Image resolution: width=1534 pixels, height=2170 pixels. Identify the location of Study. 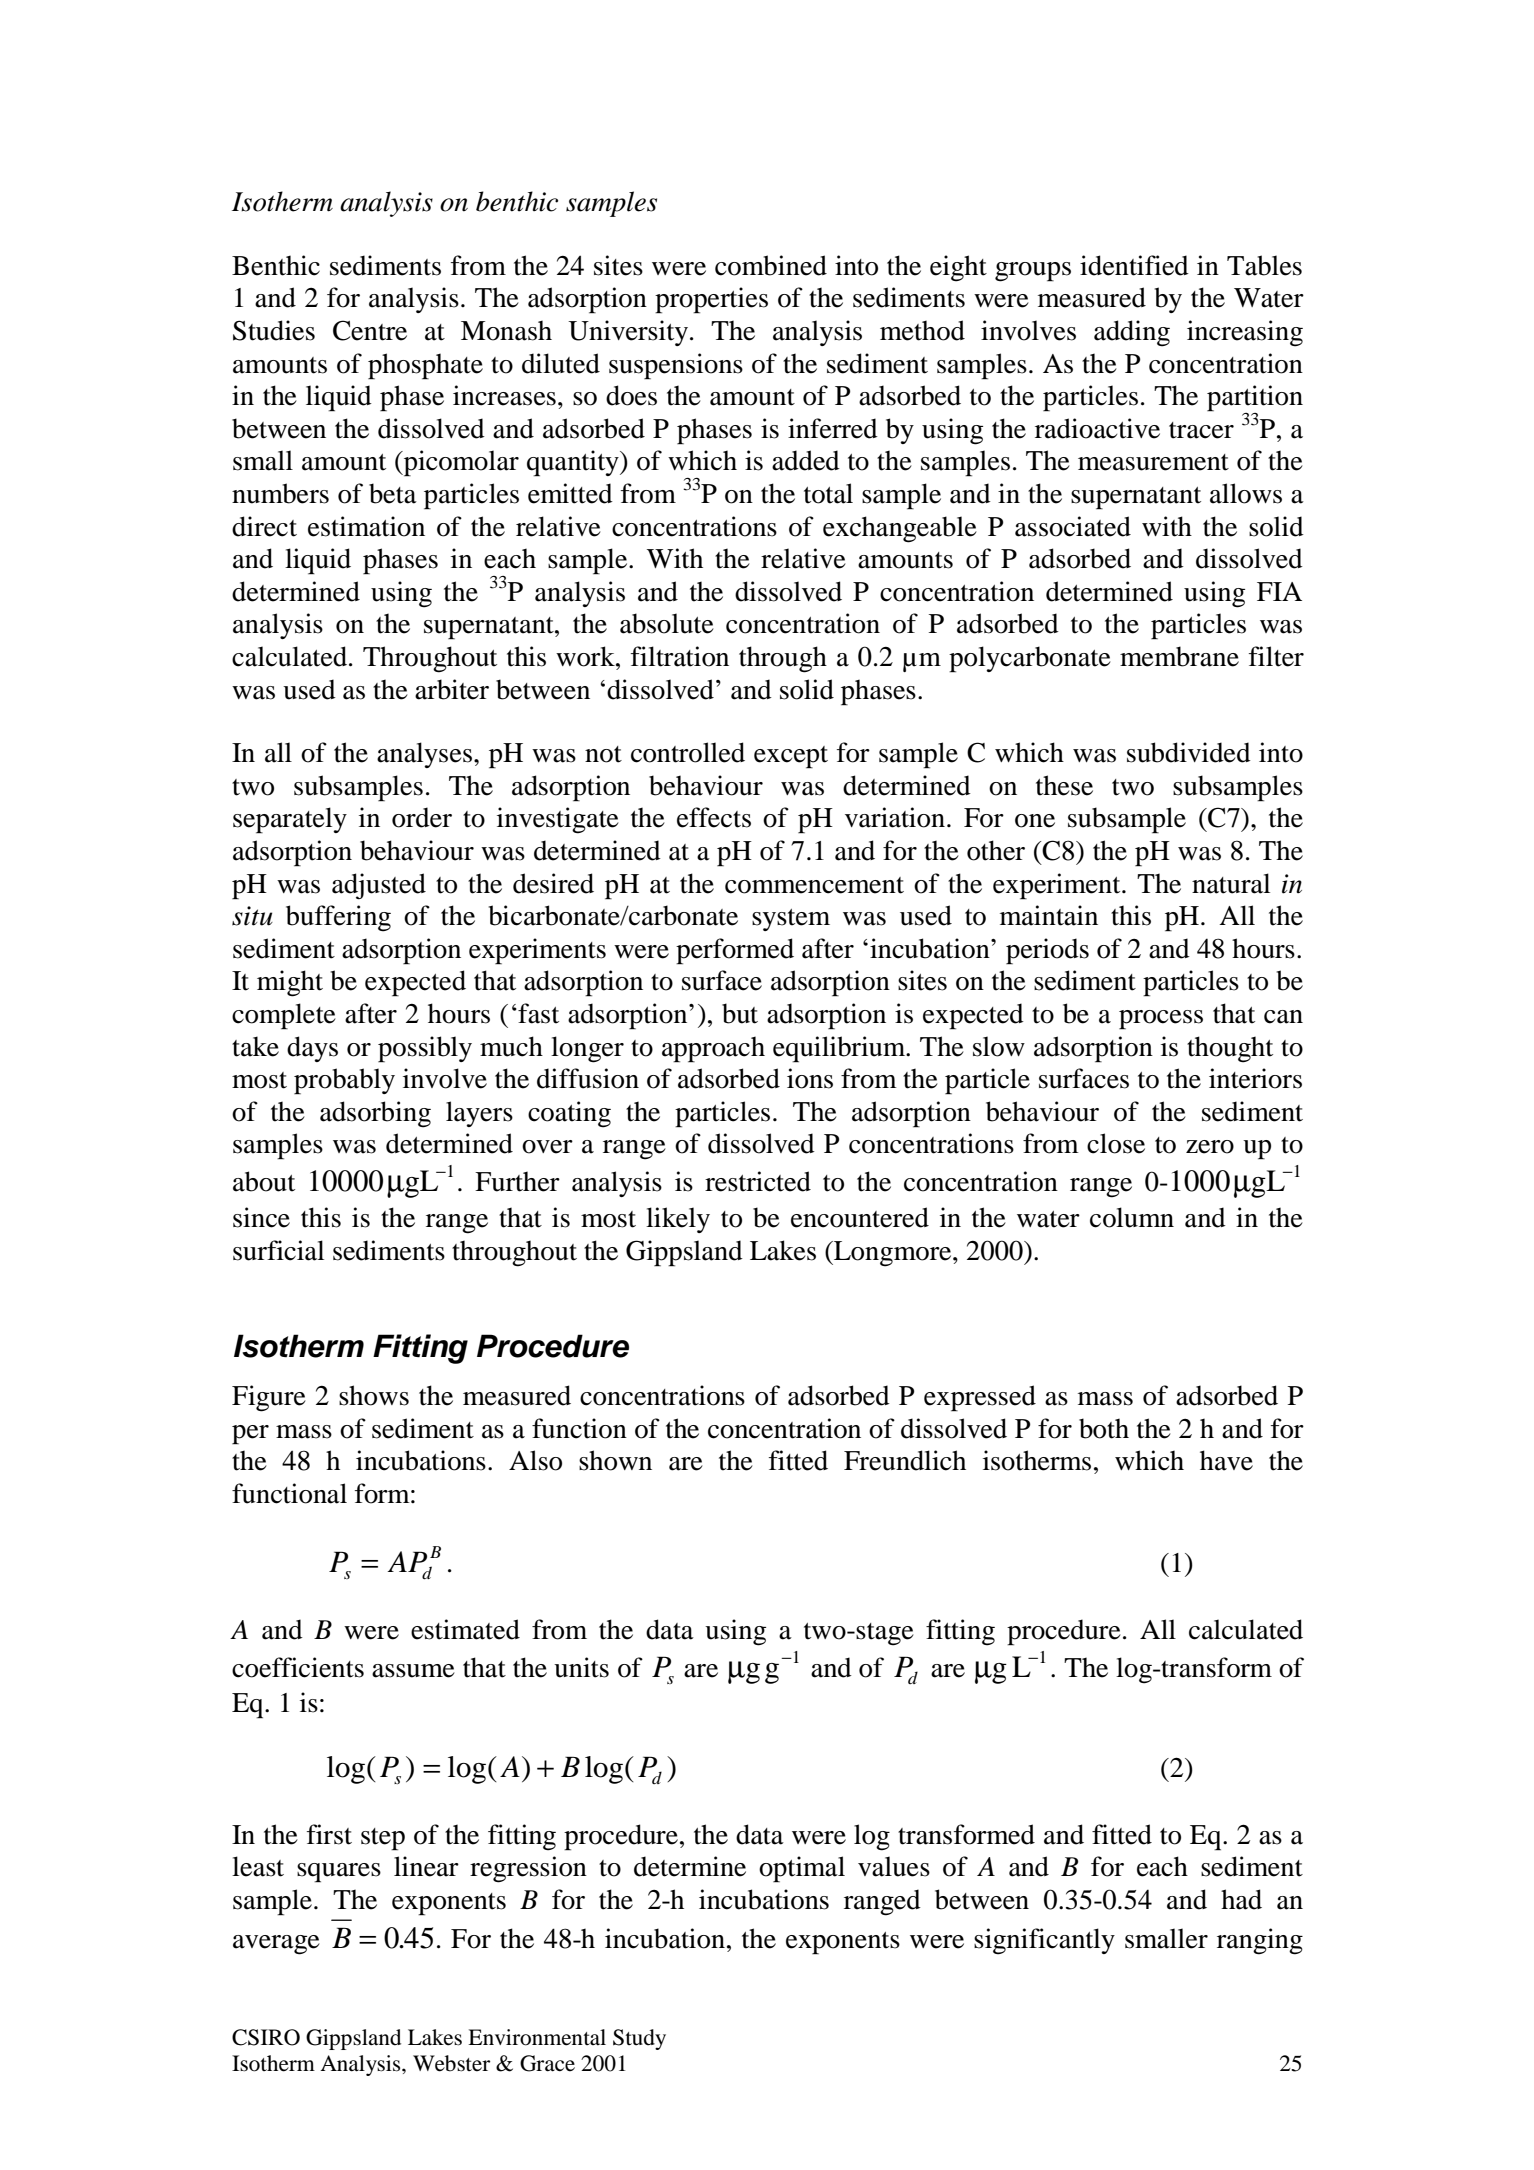
(639, 2039).
